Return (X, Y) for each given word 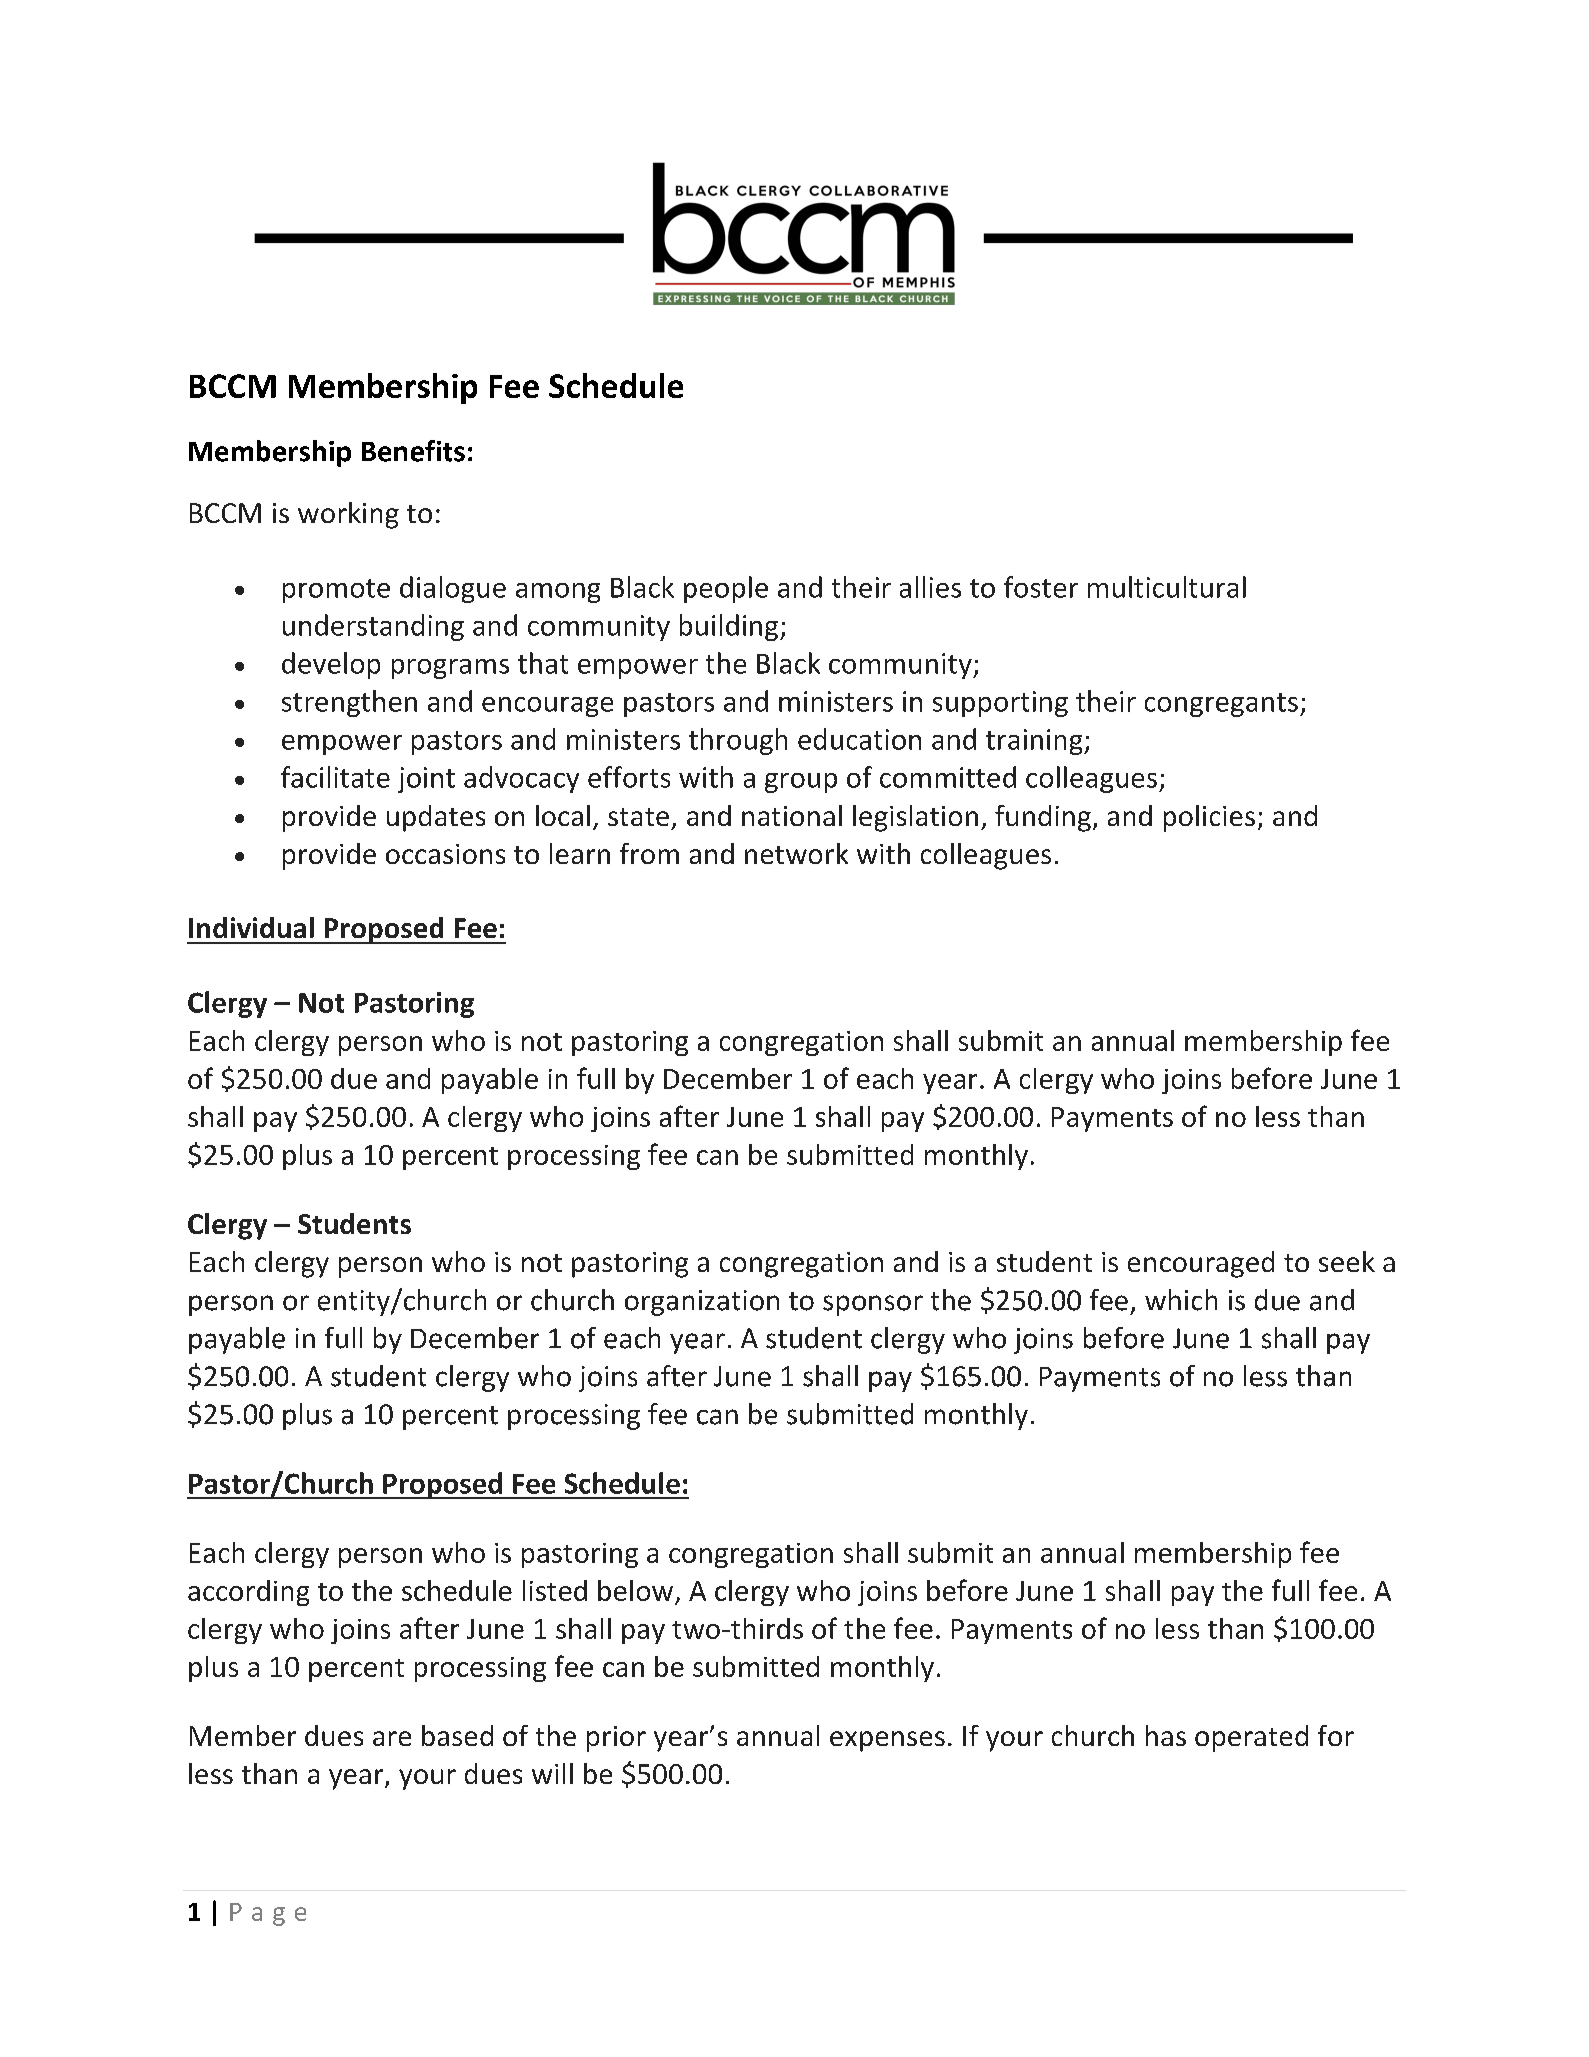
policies (1209, 818)
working (348, 515)
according (248, 1593)
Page (268, 1914)
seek (1347, 1261)
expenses (887, 1741)
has (1166, 1735)
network (796, 853)
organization (702, 1303)
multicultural (1167, 587)
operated (1251, 1738)
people (726, 589)
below (635, 1590)
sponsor (873, 1305)
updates (436, 818)
